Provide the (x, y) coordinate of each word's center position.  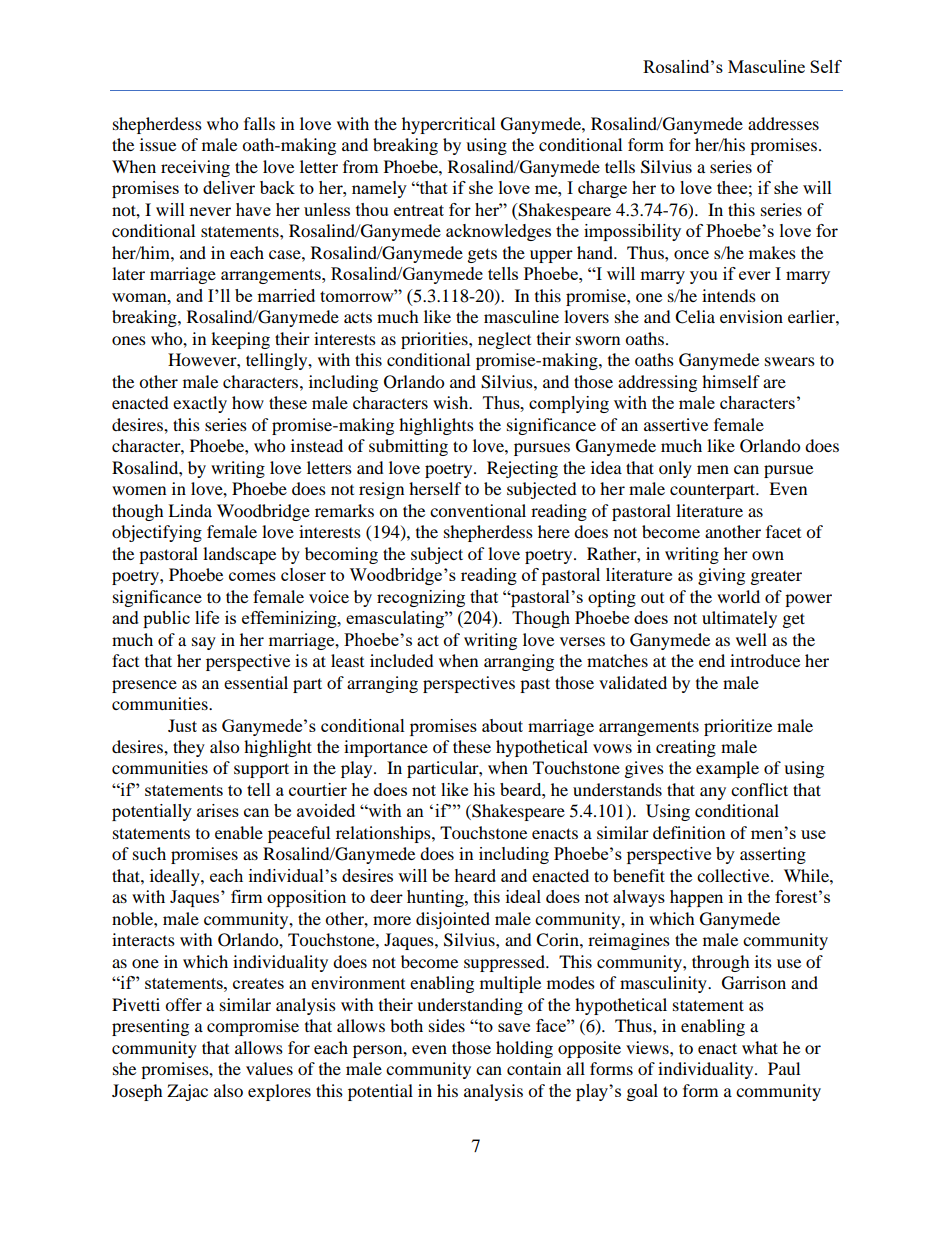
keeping (240, 340)
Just (182, 725)
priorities (435, 340)
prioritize (738, 727)
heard (475, 875)
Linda (190, 510)
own (768, 555)
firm (247, 896)
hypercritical (448, 125)
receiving (195, 168)
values (269, 1068)
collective (734, 875)
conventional (478, 510)
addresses (783, 123)
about (502, 725)
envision (751, 316)
